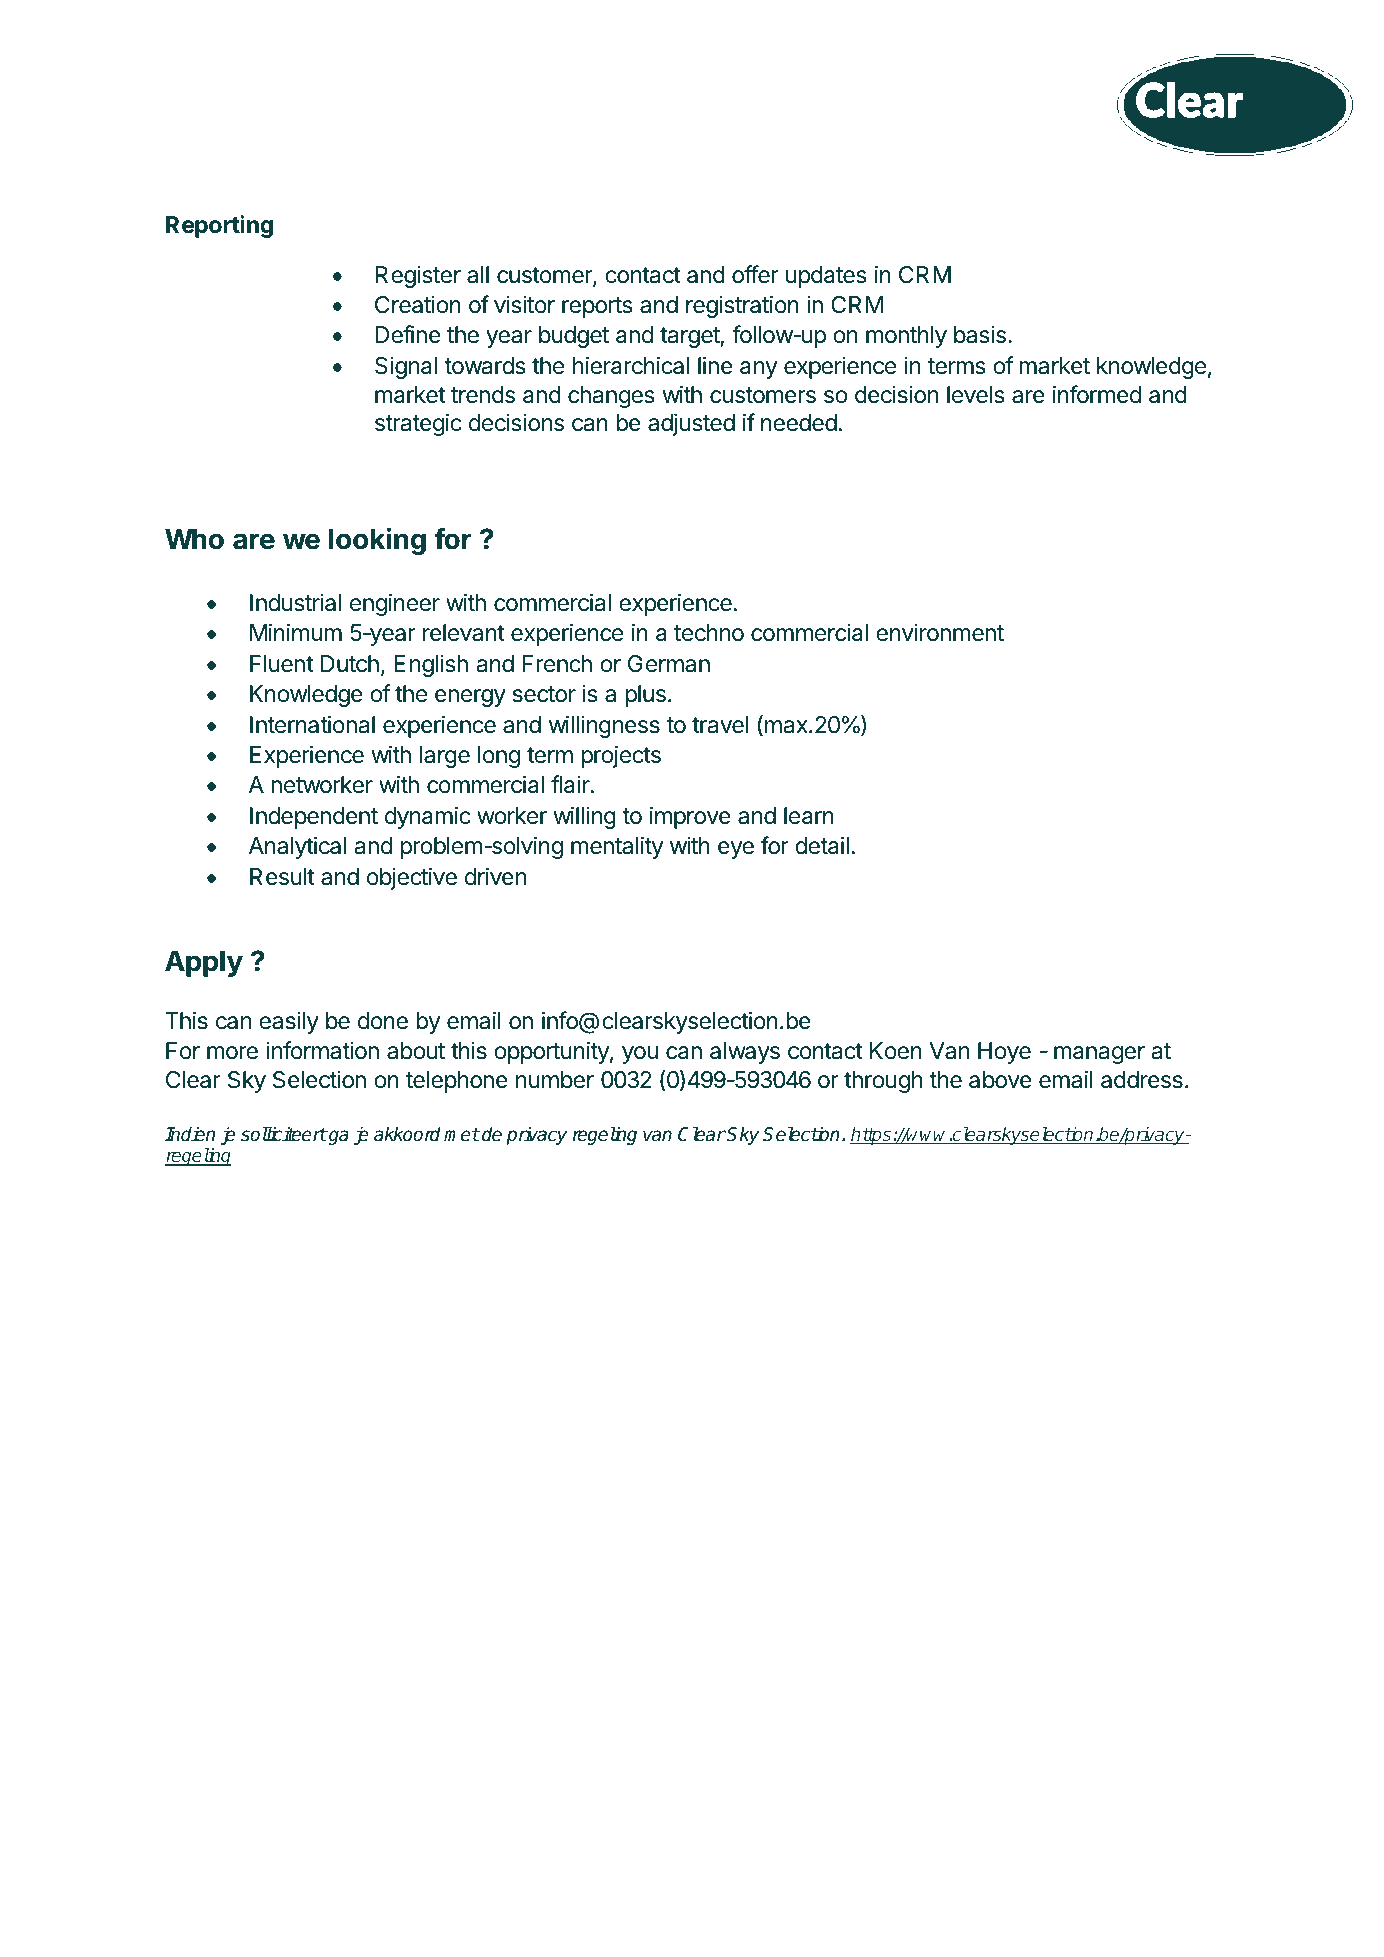 Image resolution: width=1384 pixels, height=1957 pixels. What do you see at coordinates (980, 334) in the screenshot?
I see `basis` at bounding box center [980, 334].
